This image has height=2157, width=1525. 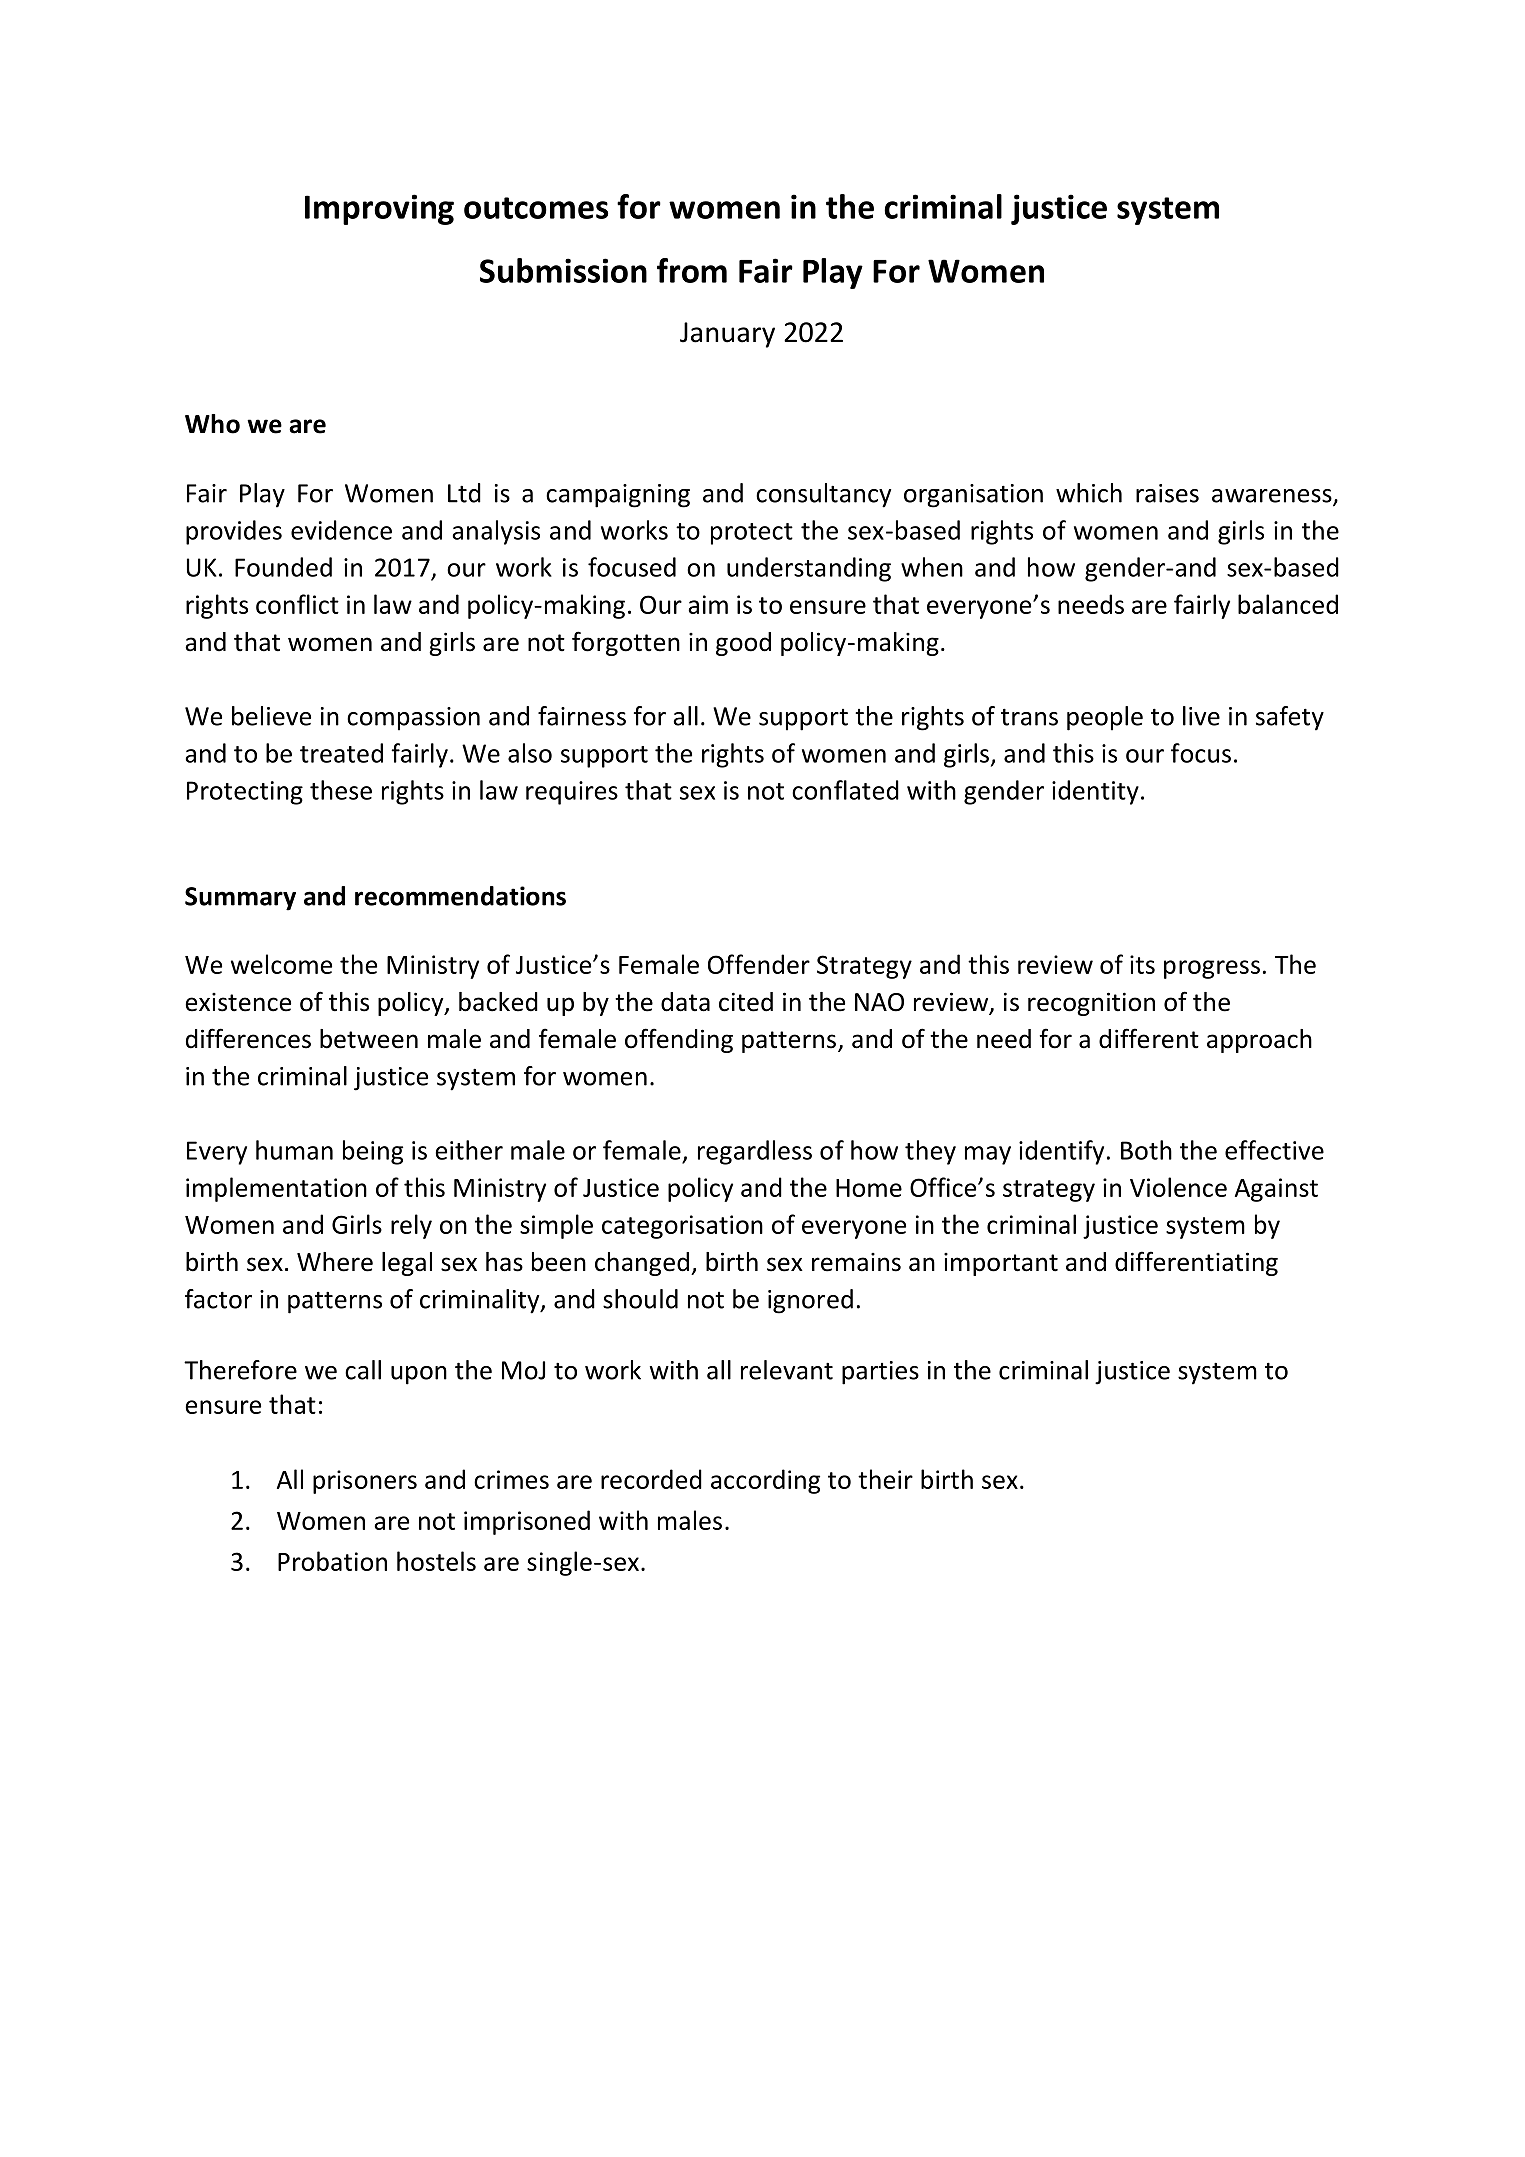 What do you see at coordinates (682, 1227) in the image?
I see `categorisation` at bounding box center [682, 1227].
